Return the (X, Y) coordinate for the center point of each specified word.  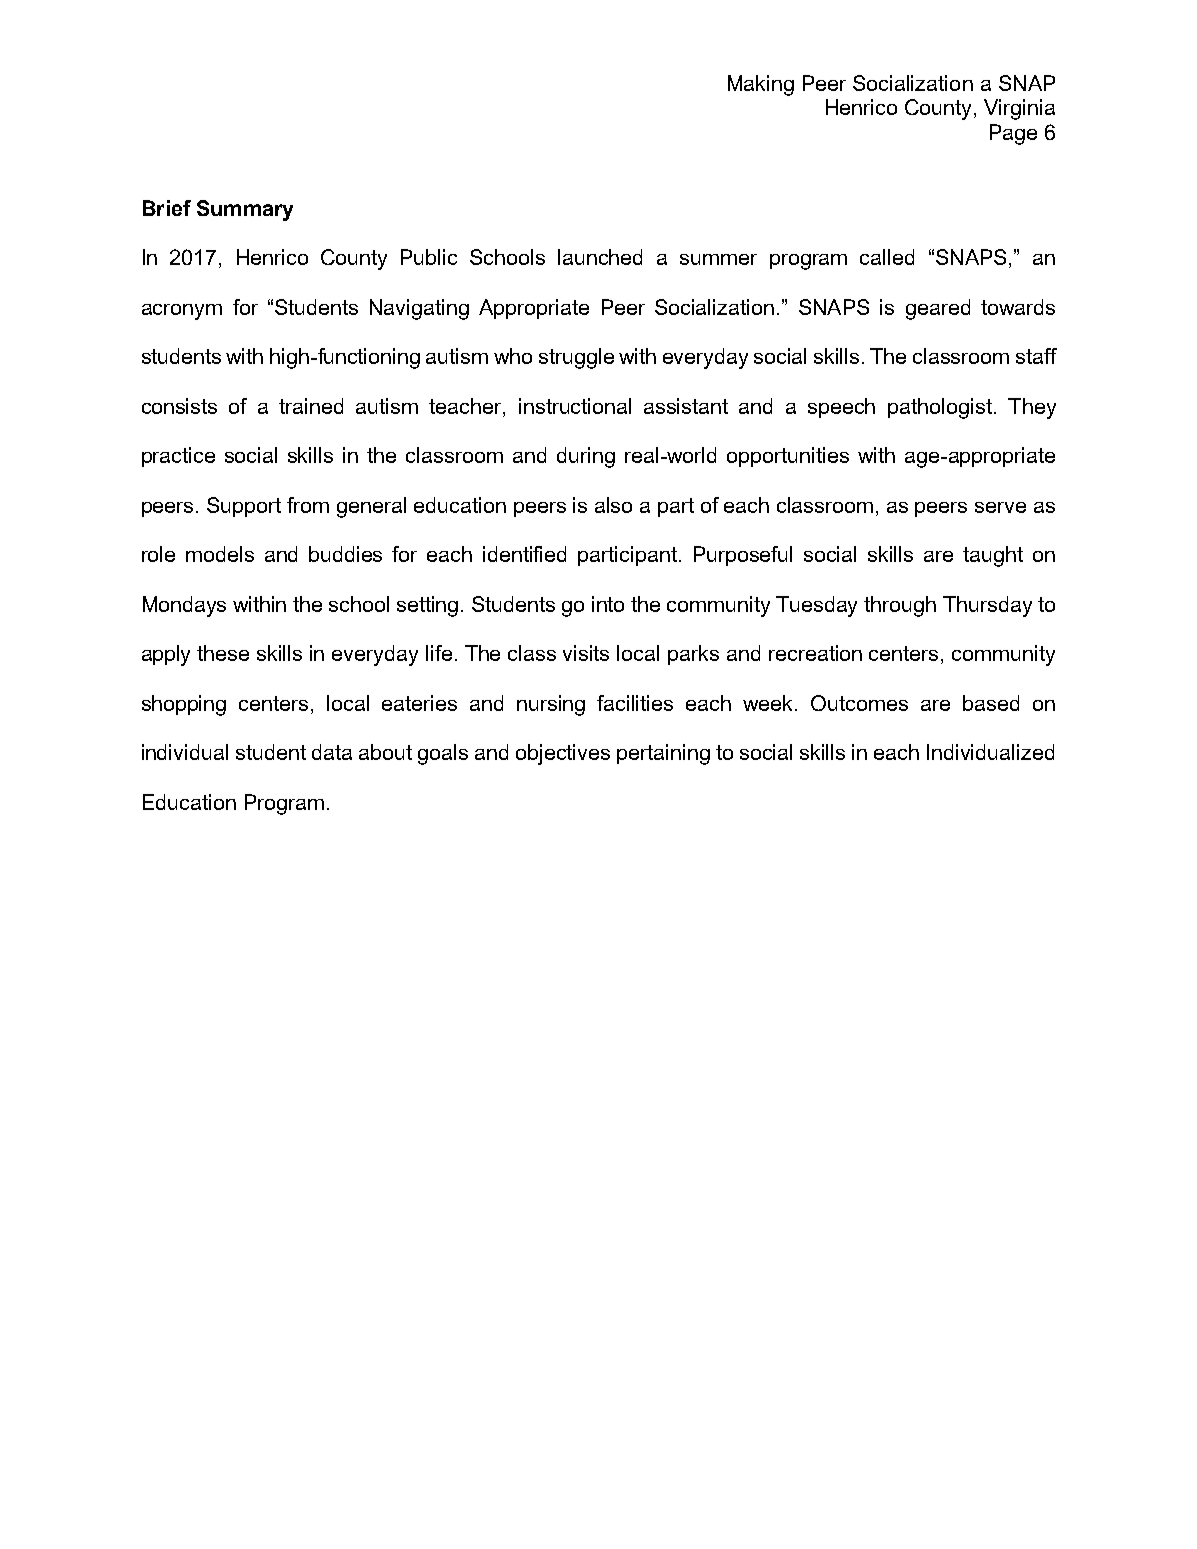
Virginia (1019, 109)
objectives (563, 754)
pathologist (940, 408)
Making (761, 85)
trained (311, 406)
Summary (245, 210)
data (332, 752)
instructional (575, 406)
